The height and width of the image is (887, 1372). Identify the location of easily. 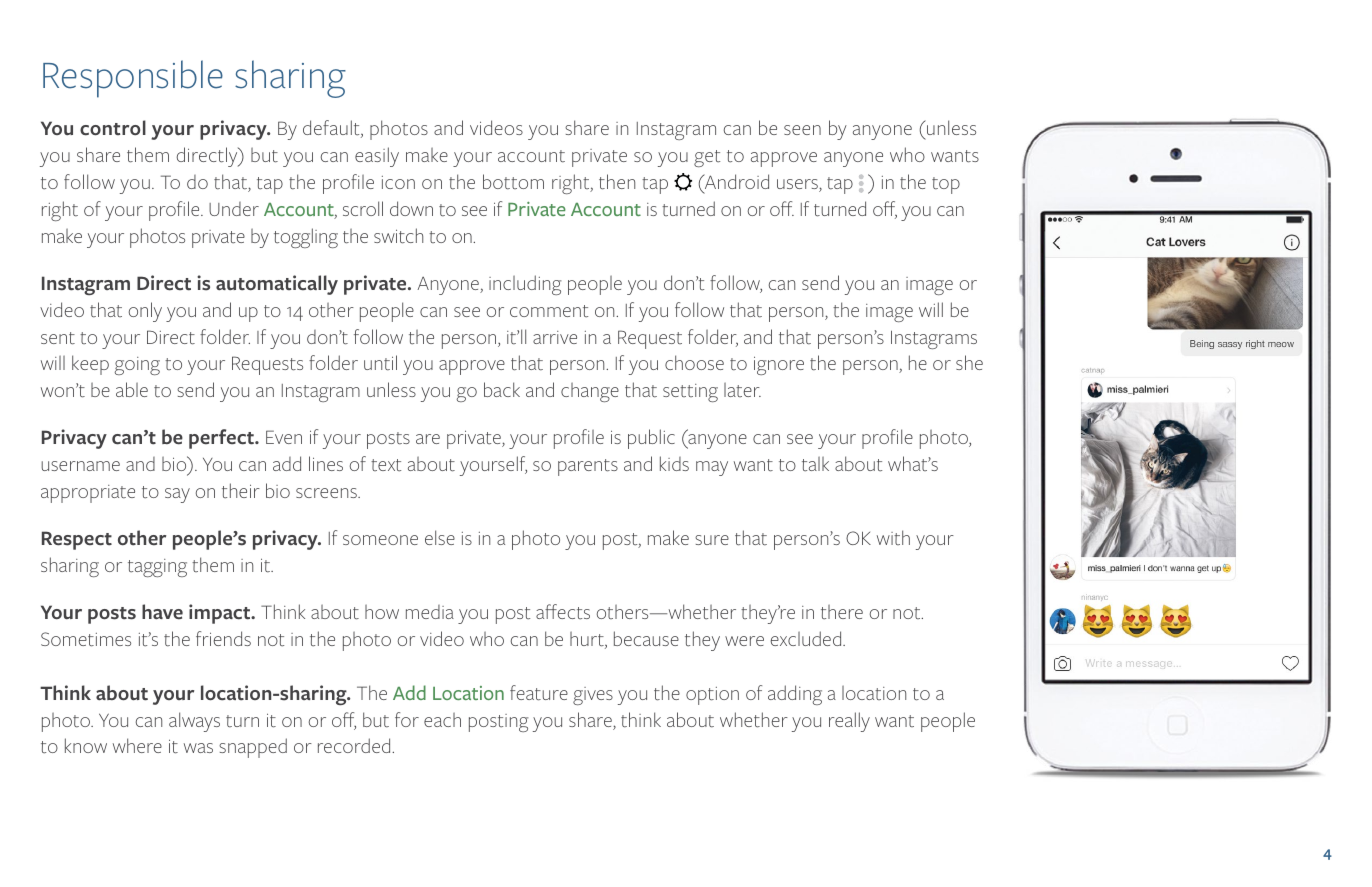
(377, 157).
